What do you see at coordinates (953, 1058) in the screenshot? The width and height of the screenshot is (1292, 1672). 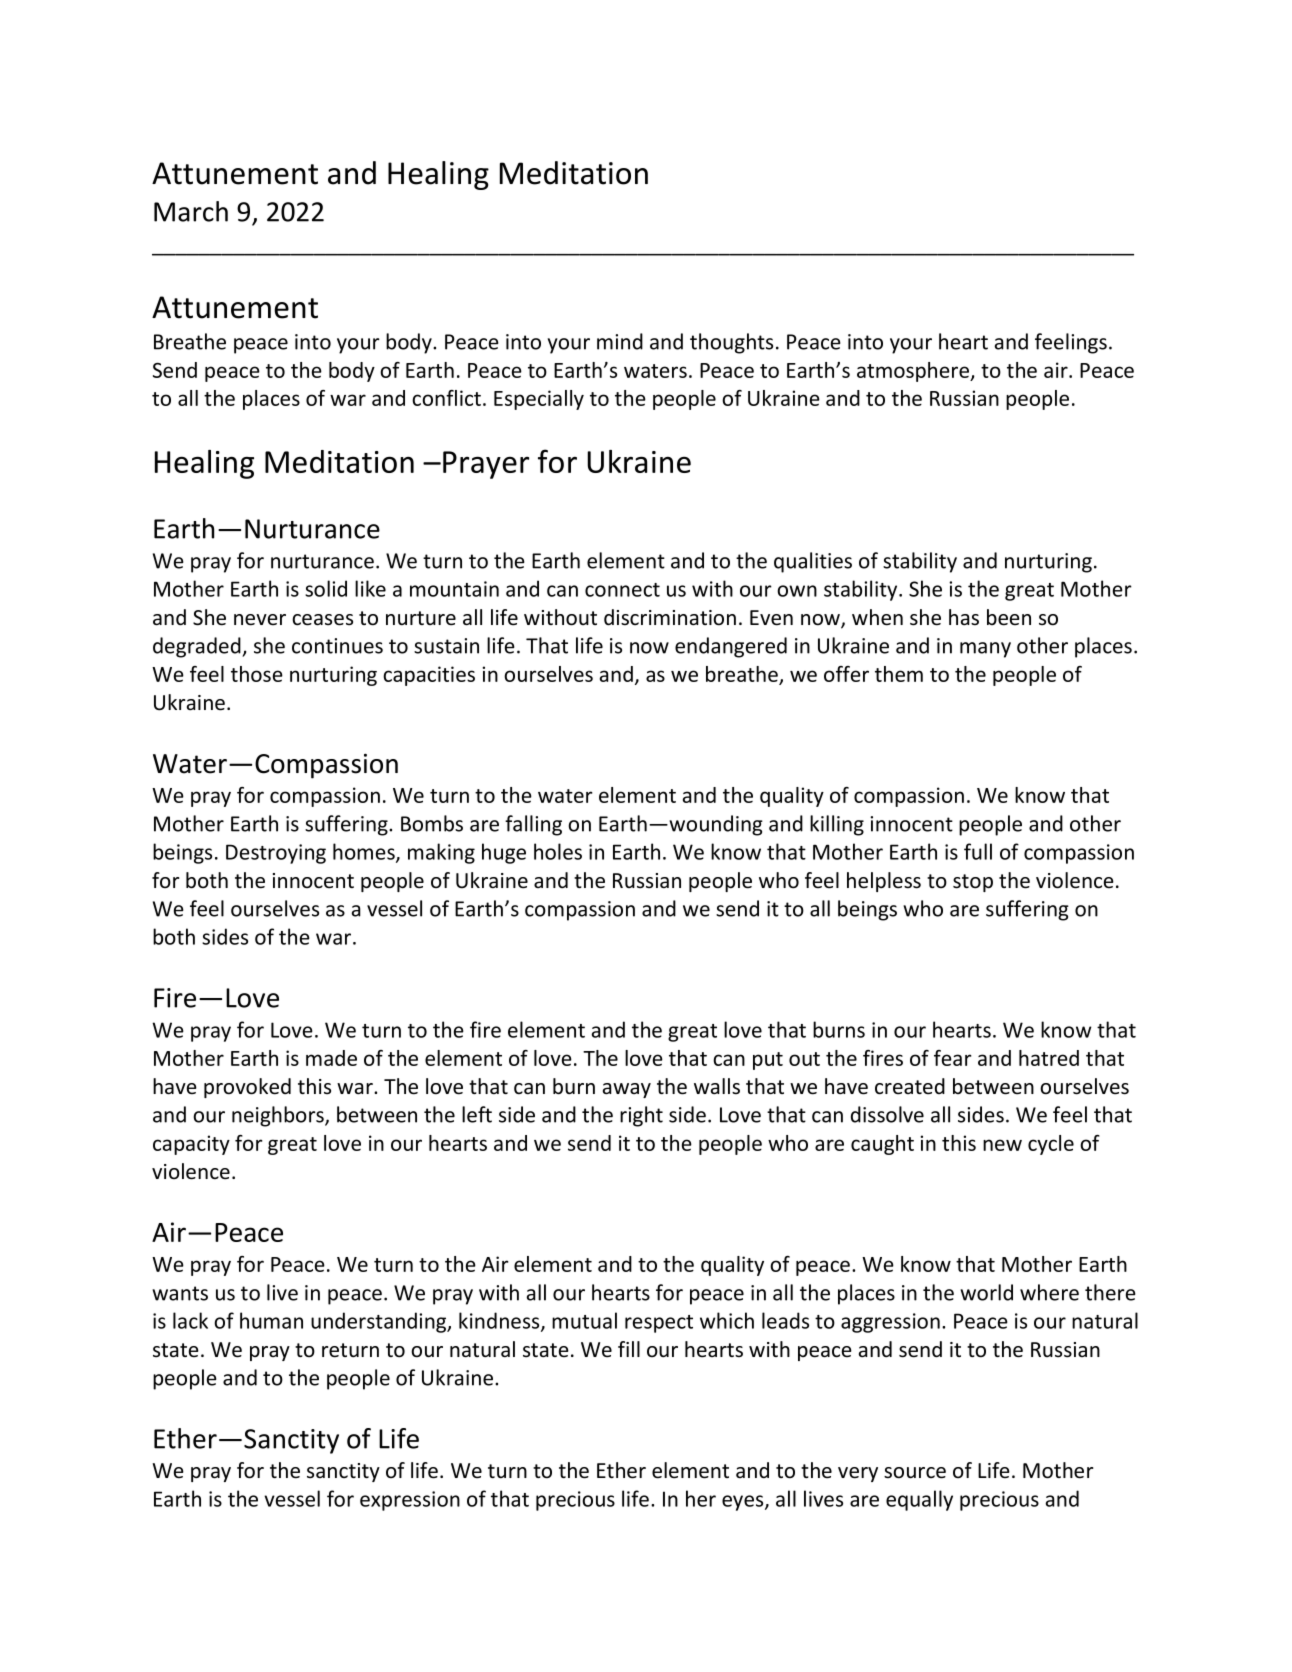 I see `fear` at bounding box center [953, 1058].
